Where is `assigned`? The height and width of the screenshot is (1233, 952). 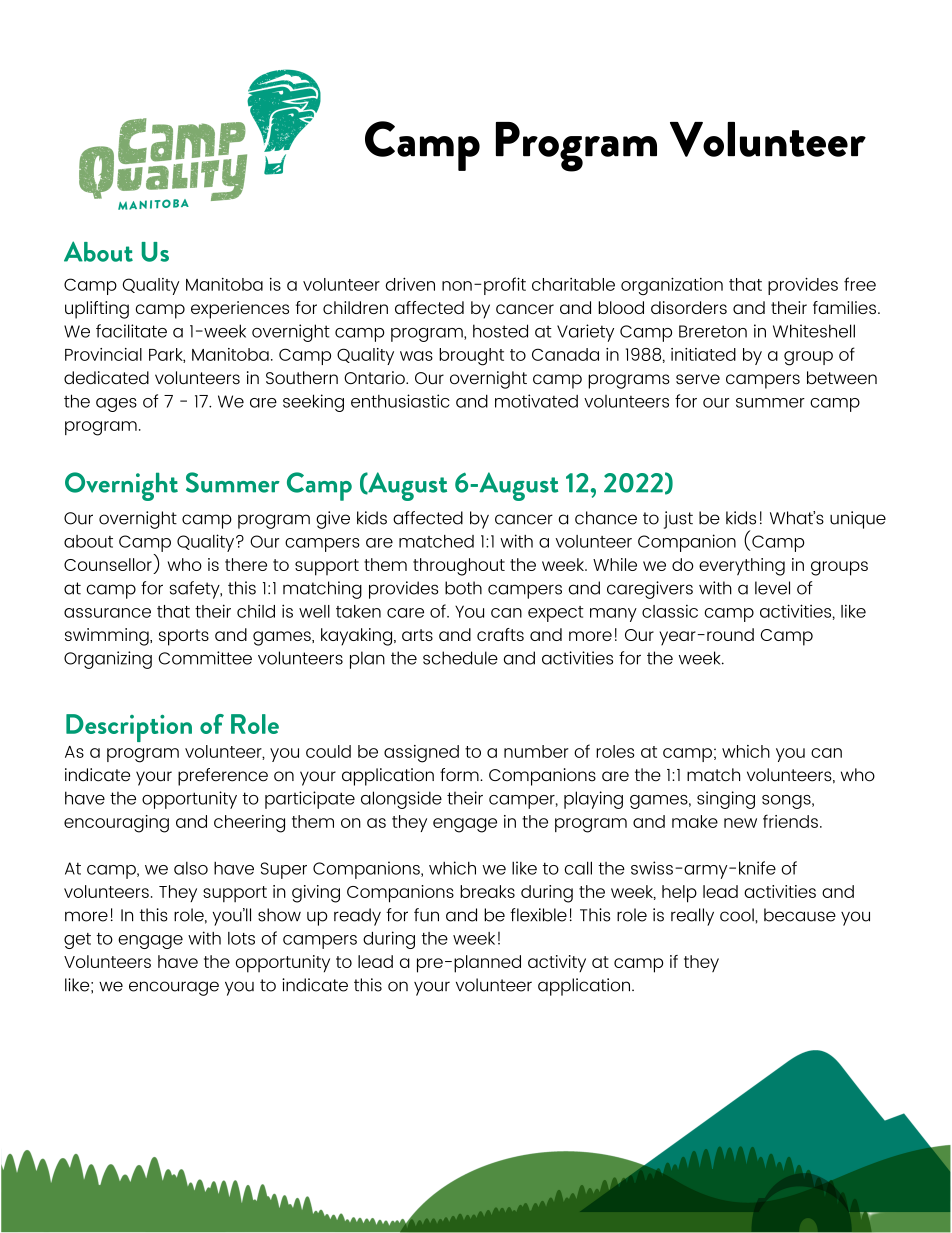 assigned is located at coordinates (421, 754).
